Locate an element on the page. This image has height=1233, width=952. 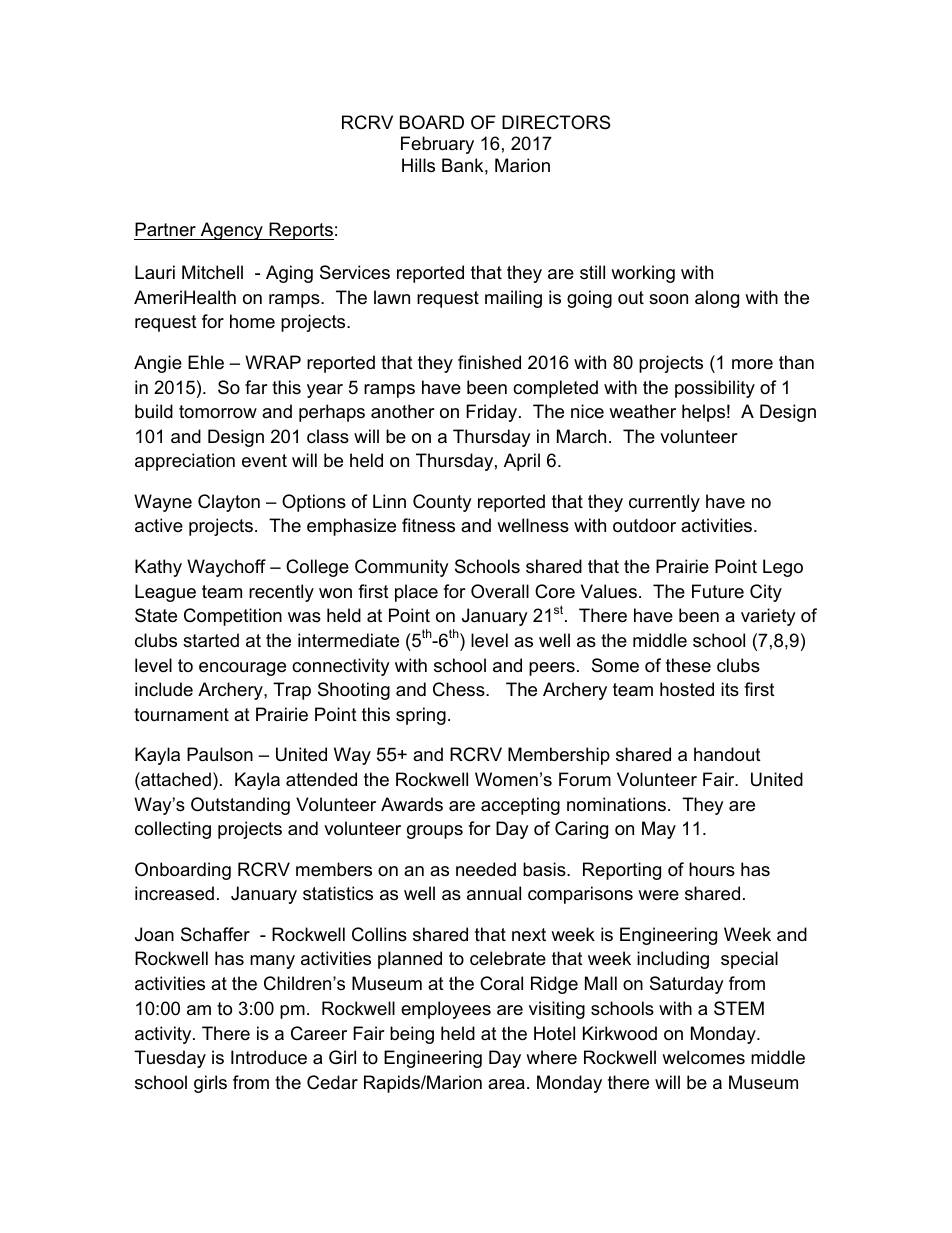
February is located at coordinates (437, 145).
